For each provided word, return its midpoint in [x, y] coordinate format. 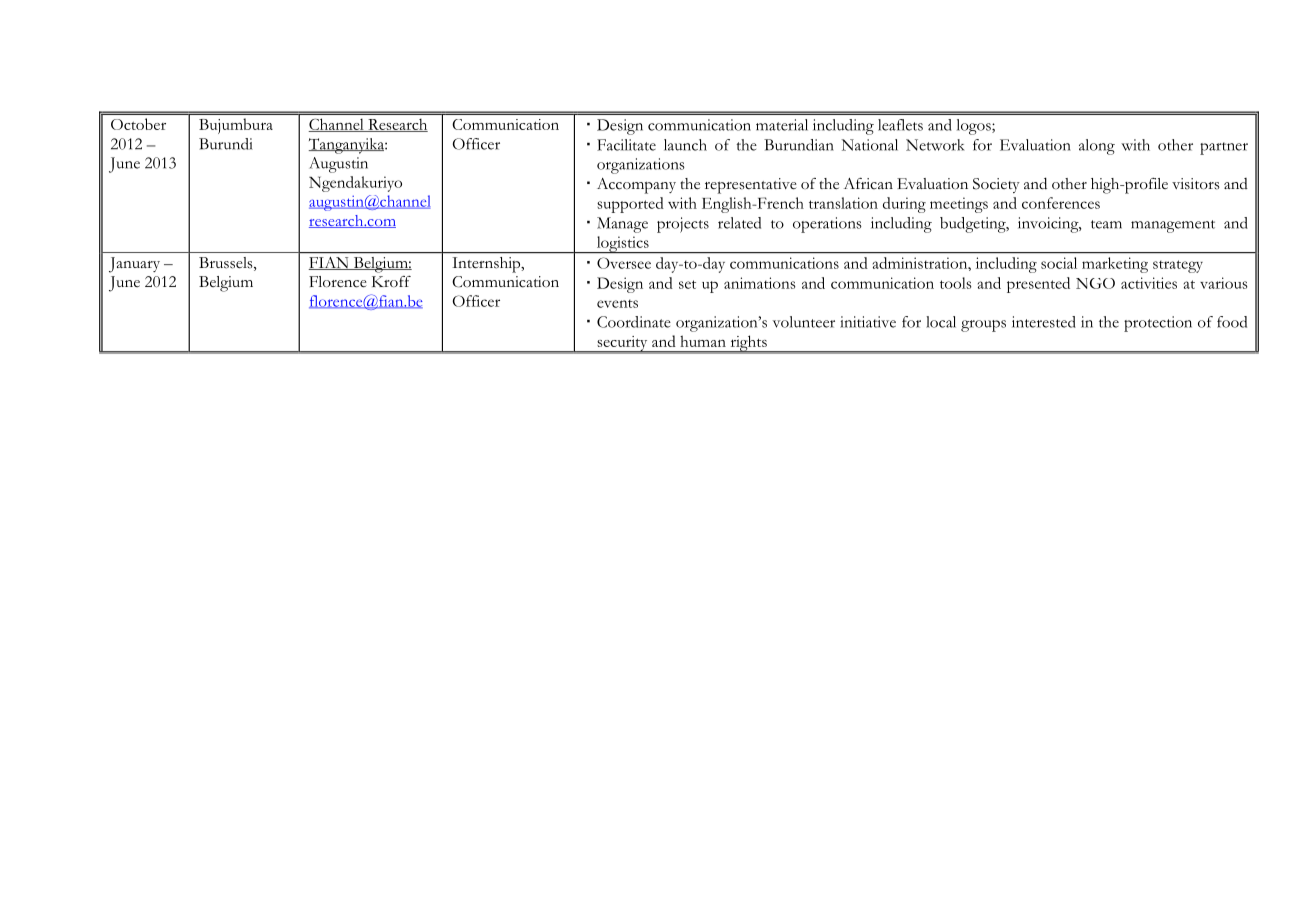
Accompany [636, 186]
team [1106, 224]
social [1059, 263]
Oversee [624, 263]
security [622, 344]
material [782, 125]
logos [975, 127]
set [687, 284]
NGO [1095, 283]
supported [630, 205]
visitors [1196, 184]
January [134, 265]
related [739, 223]
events [617, 303]
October [138, 124]
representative [751, 186]
